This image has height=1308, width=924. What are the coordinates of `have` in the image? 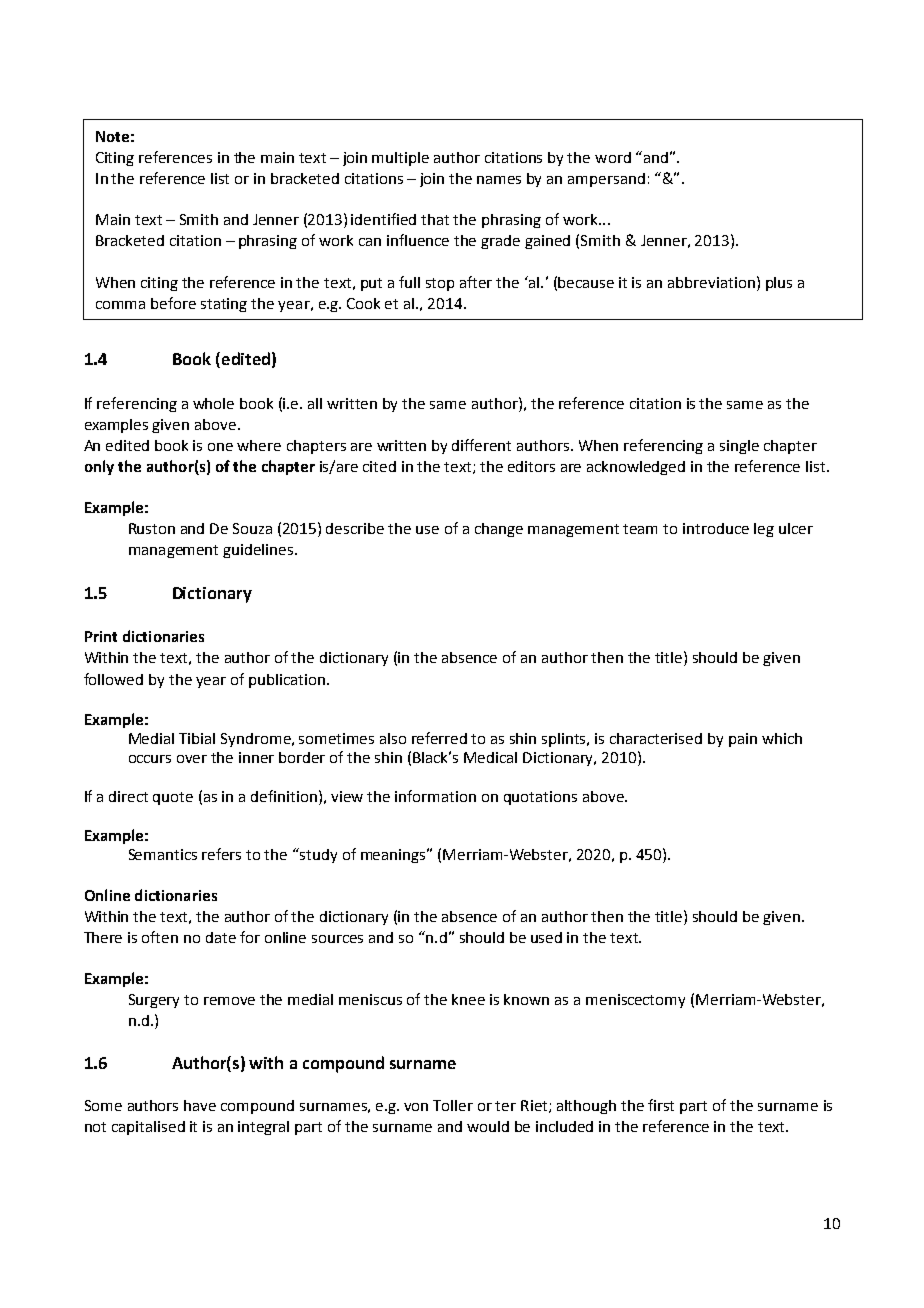 It's located at (200, 1105).
